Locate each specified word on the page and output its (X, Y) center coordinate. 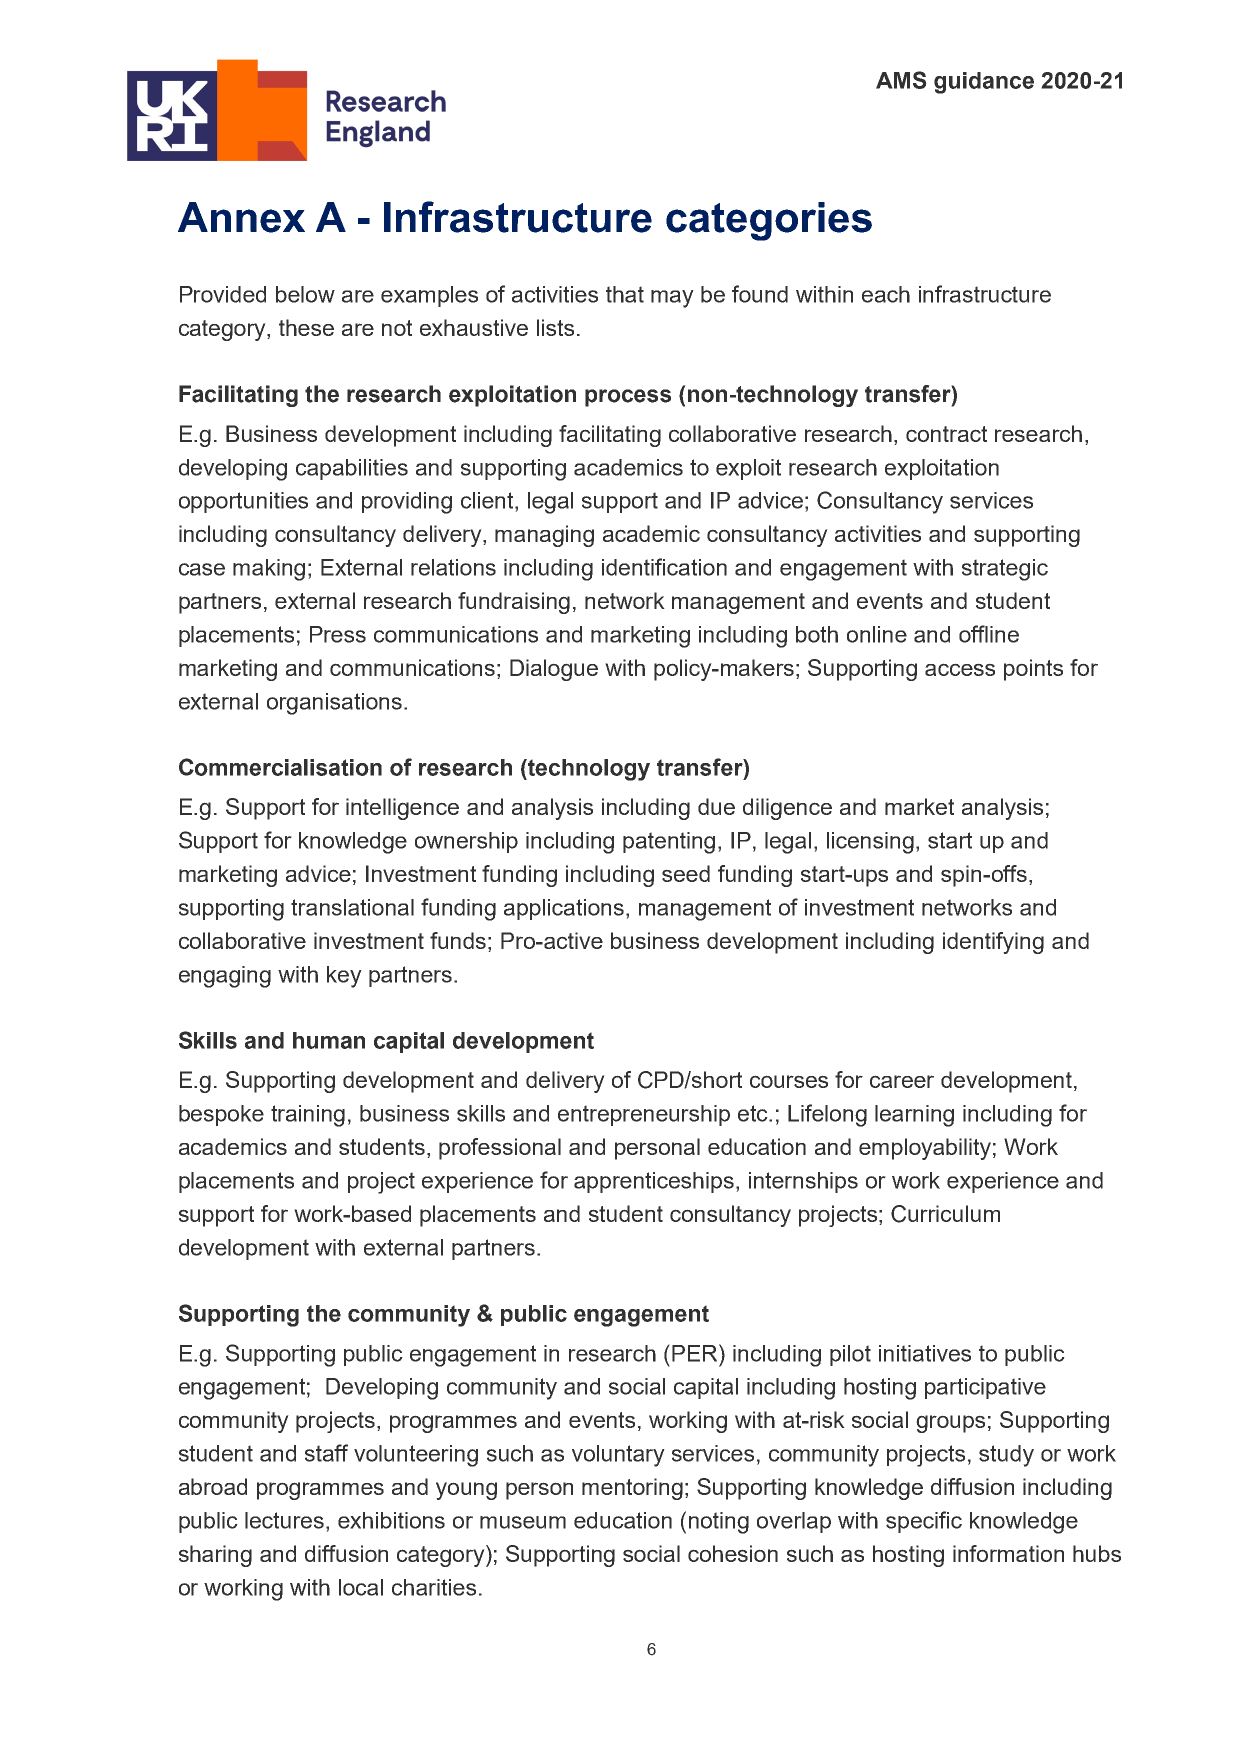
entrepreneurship (644, 1115)
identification (664, 567)
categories (769, 221)
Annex (241, 217)
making (269, 570)
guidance (984, 83)
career (902, 1081)
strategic (1005, 570)
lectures (286, 1520)
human (329, 1040)
